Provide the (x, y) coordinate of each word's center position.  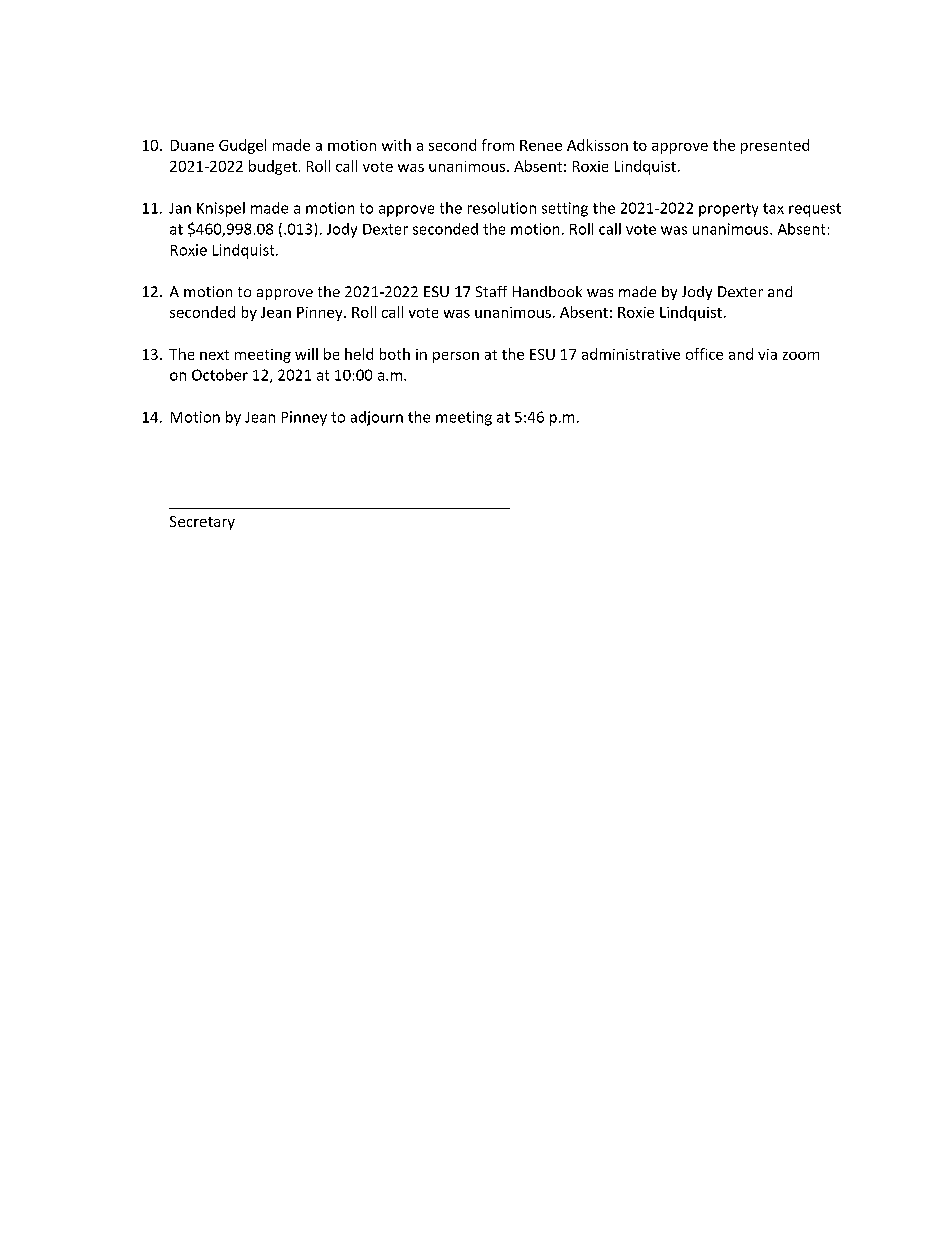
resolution (502, 208)
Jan (180, 208)
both (395, 354)
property (728, 210)
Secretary (202, 523)
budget (273, 167)
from (498, 145)
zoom (801, 356)
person (456, 357)
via (767, 354)
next (214, 355)
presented (775, 146)
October (220, 375)
